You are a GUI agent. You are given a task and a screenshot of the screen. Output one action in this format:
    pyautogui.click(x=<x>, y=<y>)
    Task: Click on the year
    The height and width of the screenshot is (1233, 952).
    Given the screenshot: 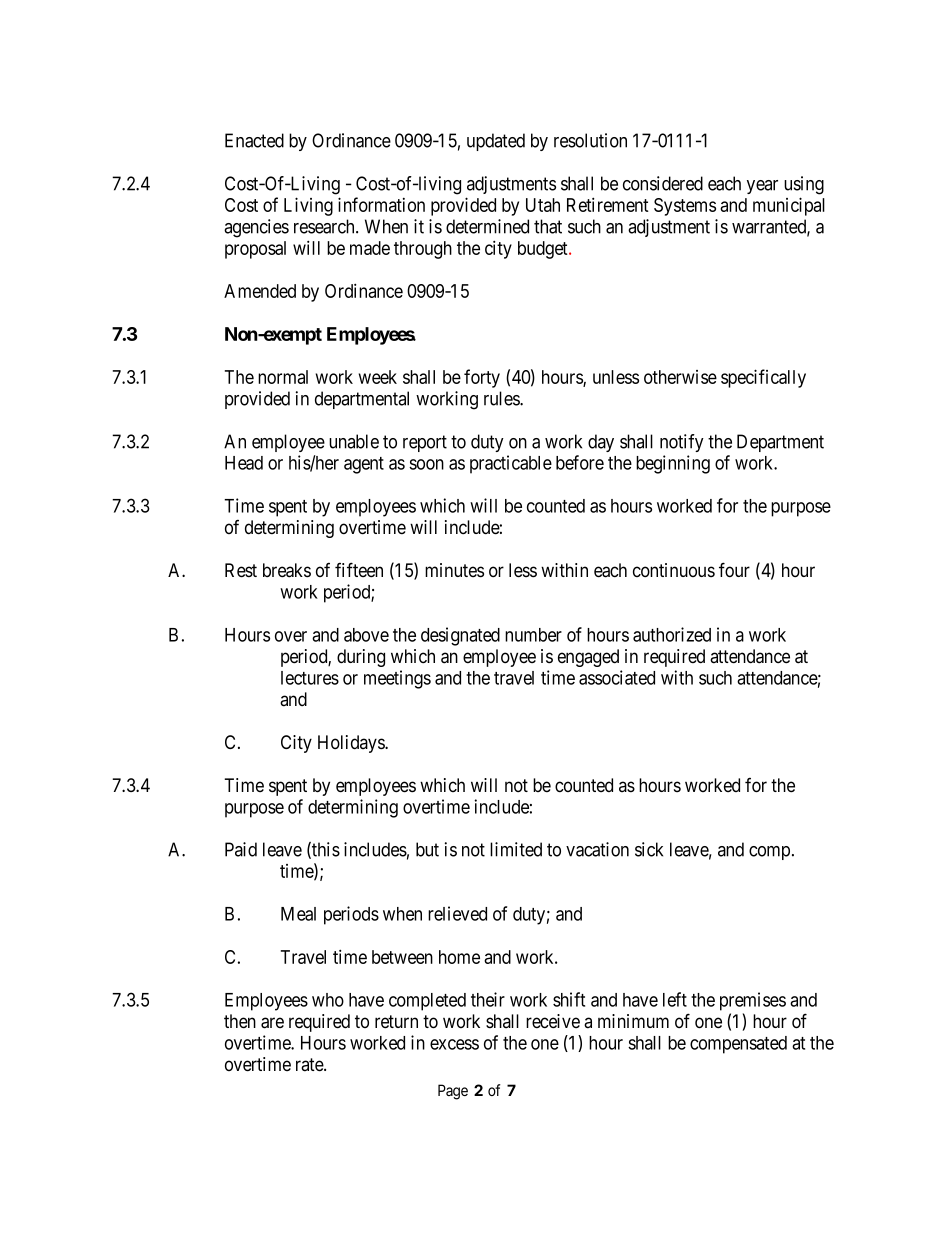 What is the action you would take?
    pyautogui.click(x=762, y=187)
